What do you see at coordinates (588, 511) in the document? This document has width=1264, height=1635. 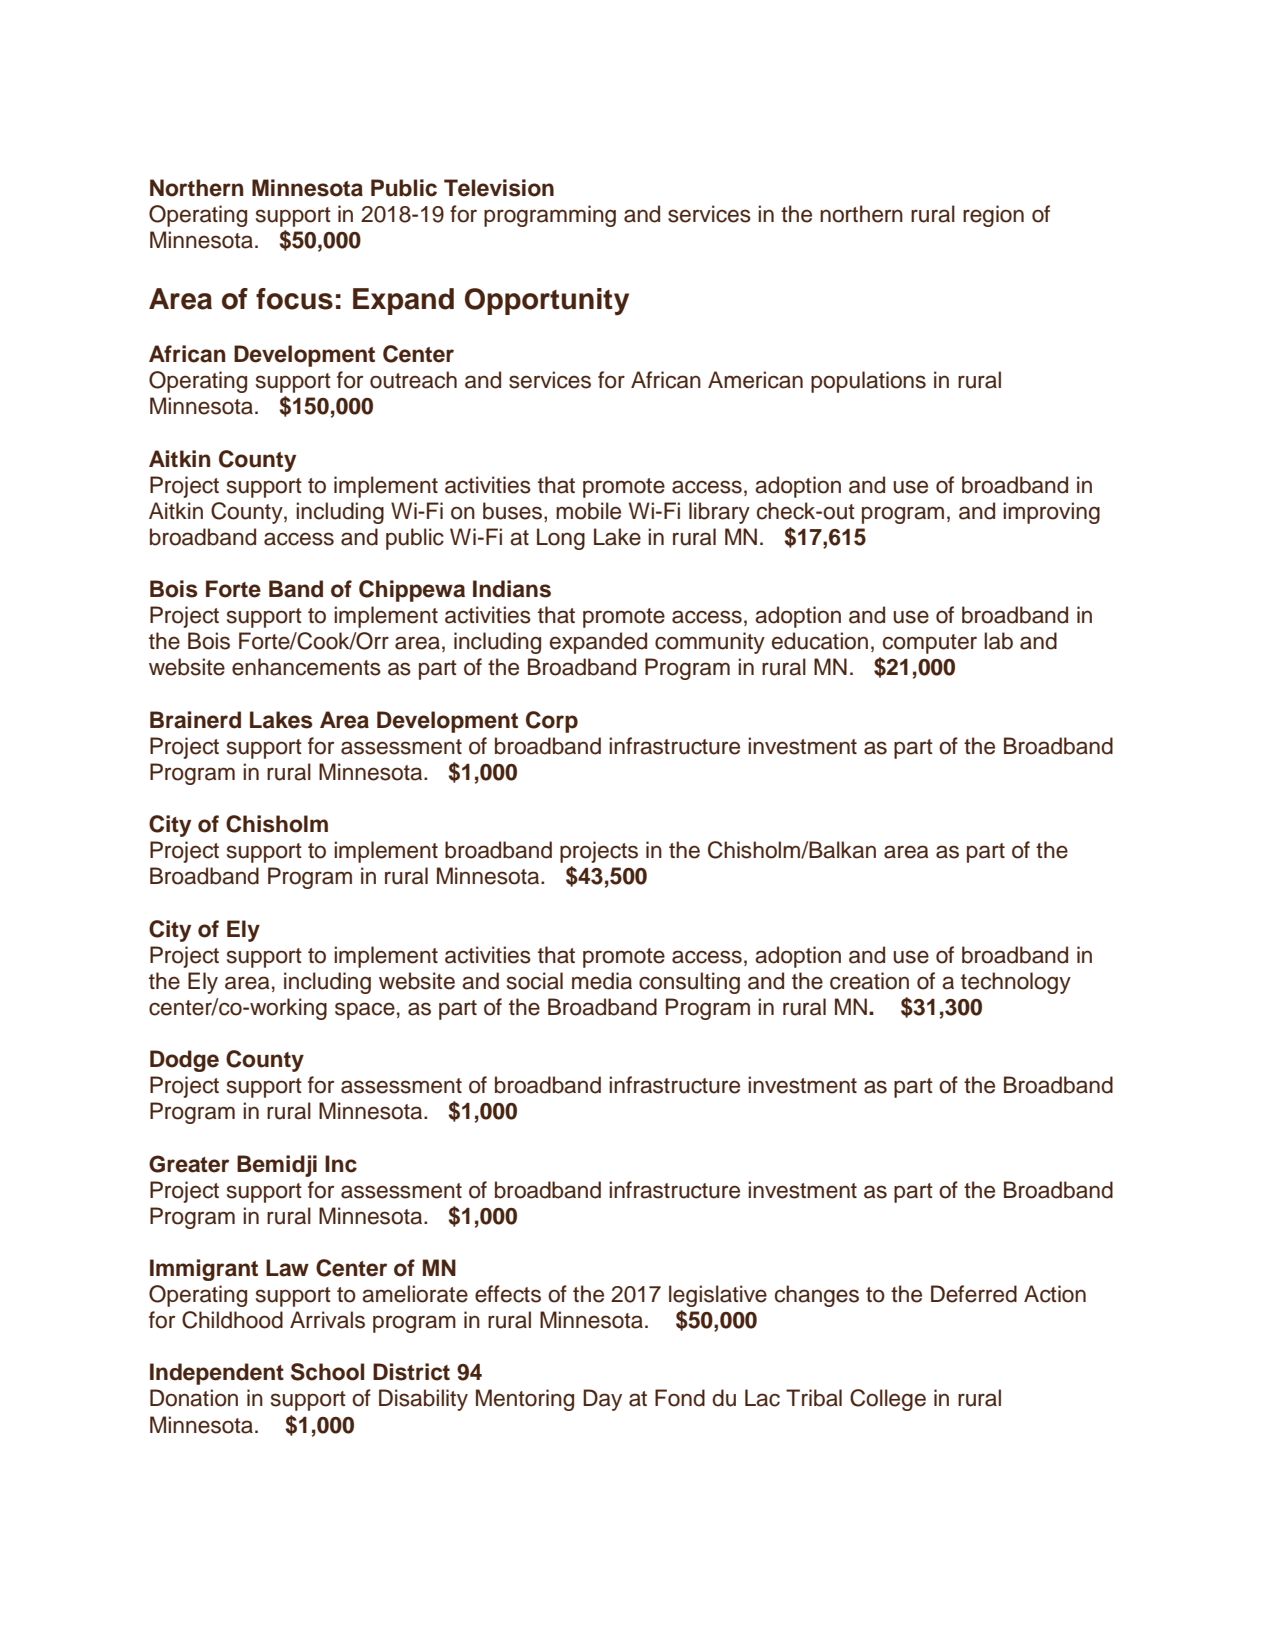 I see `mobile` at bounding box center [588, 511].
